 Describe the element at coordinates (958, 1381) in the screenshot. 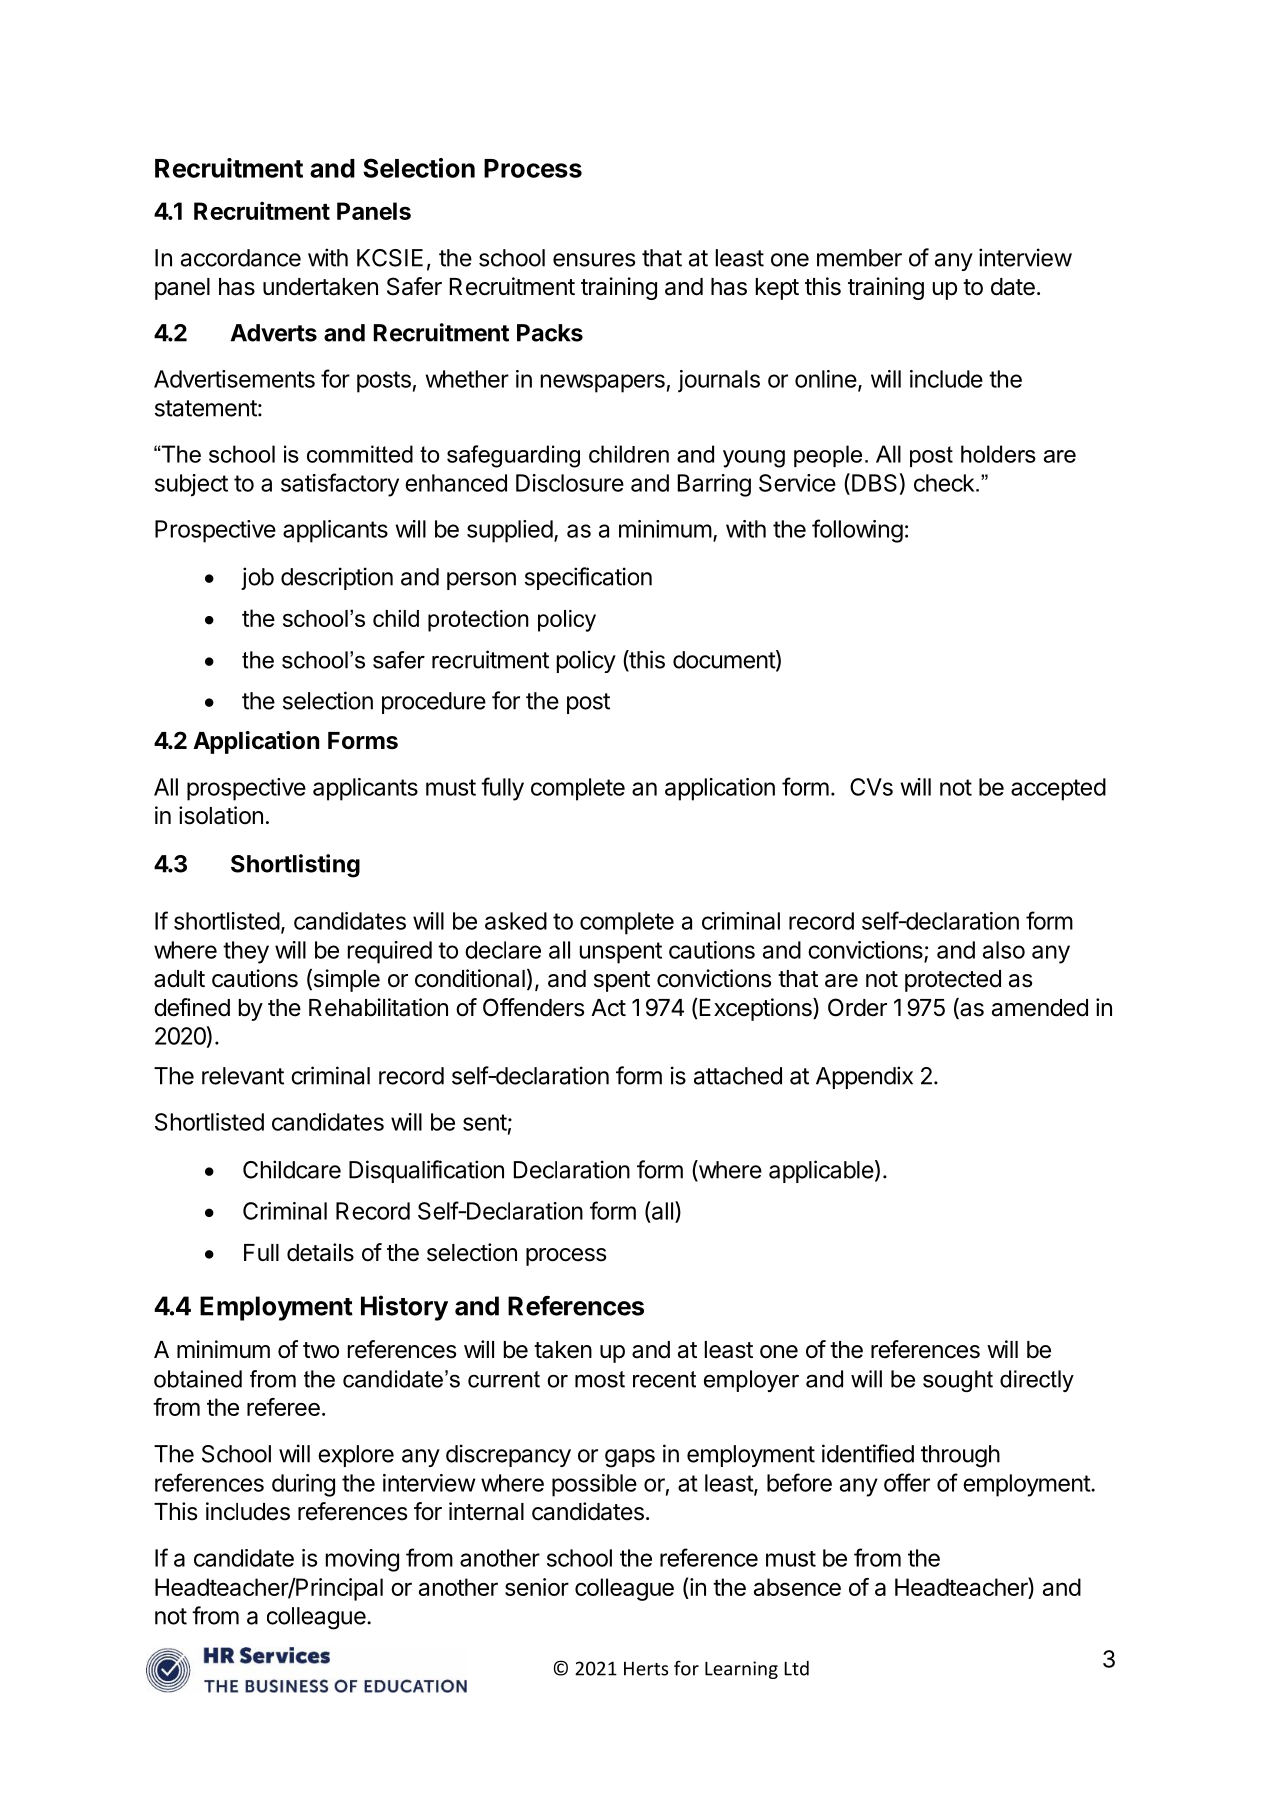

I see `sought` at that location.
